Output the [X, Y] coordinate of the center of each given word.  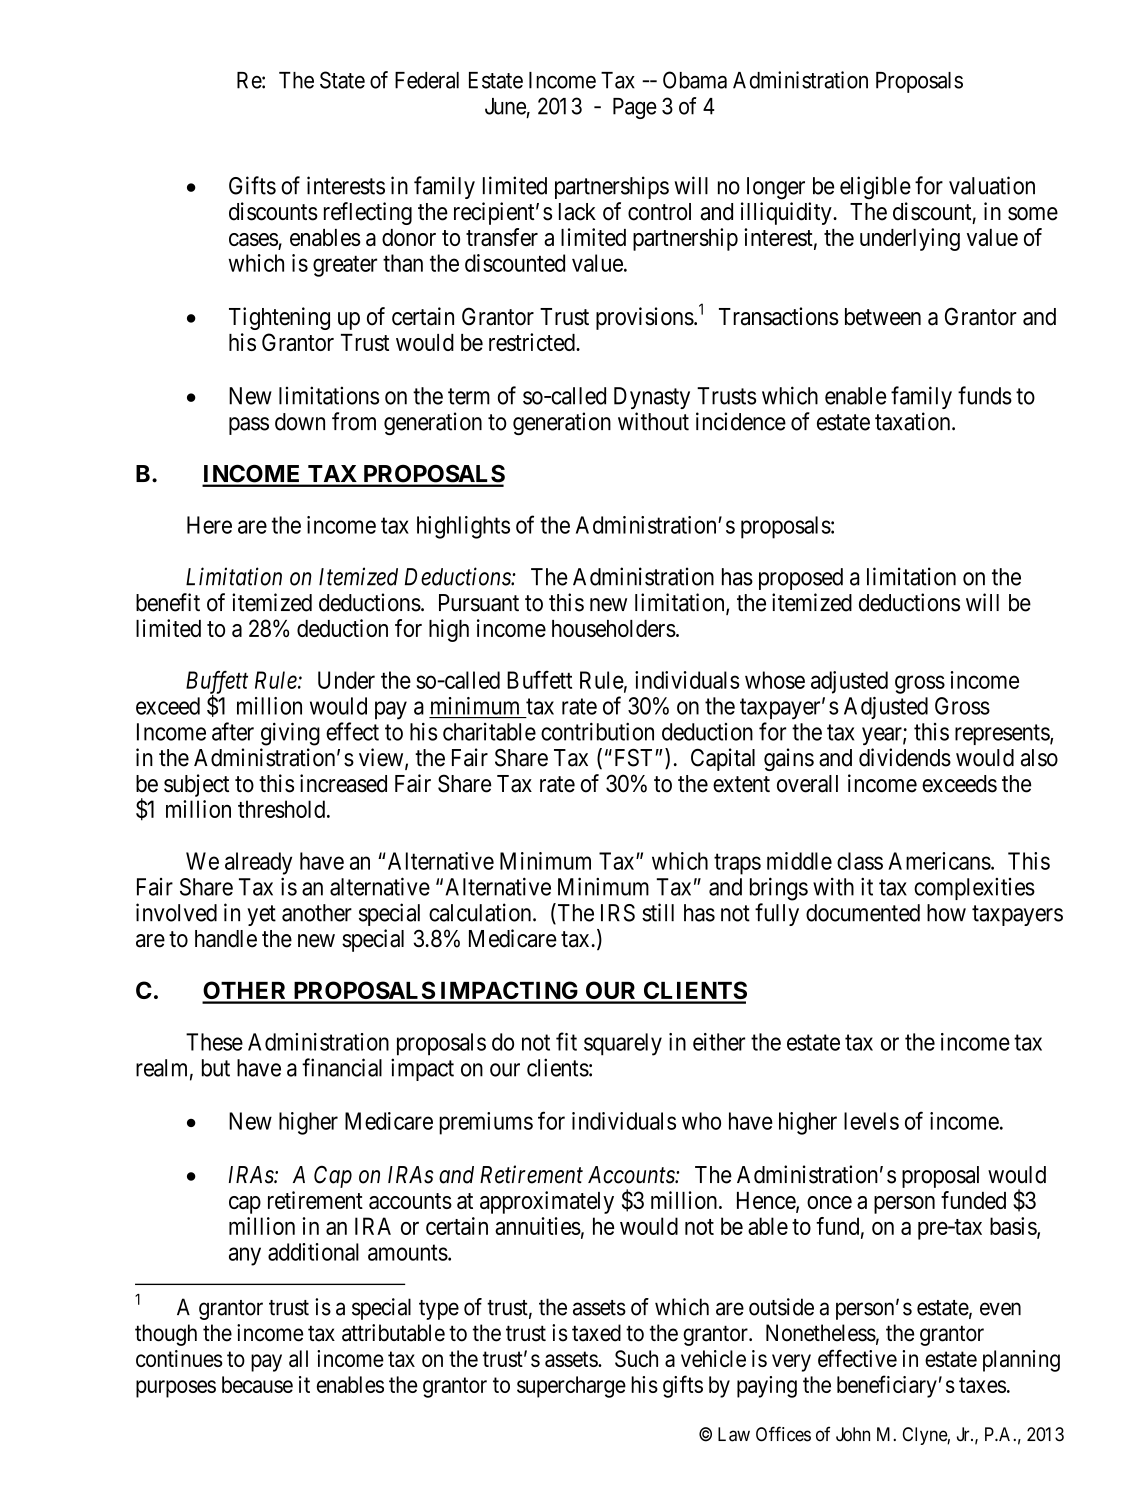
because [257, 1384]
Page [635, 108]
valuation [992, 185]
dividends [905, 757]
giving [290, 734]
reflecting [368, 213]
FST [633, 758]
